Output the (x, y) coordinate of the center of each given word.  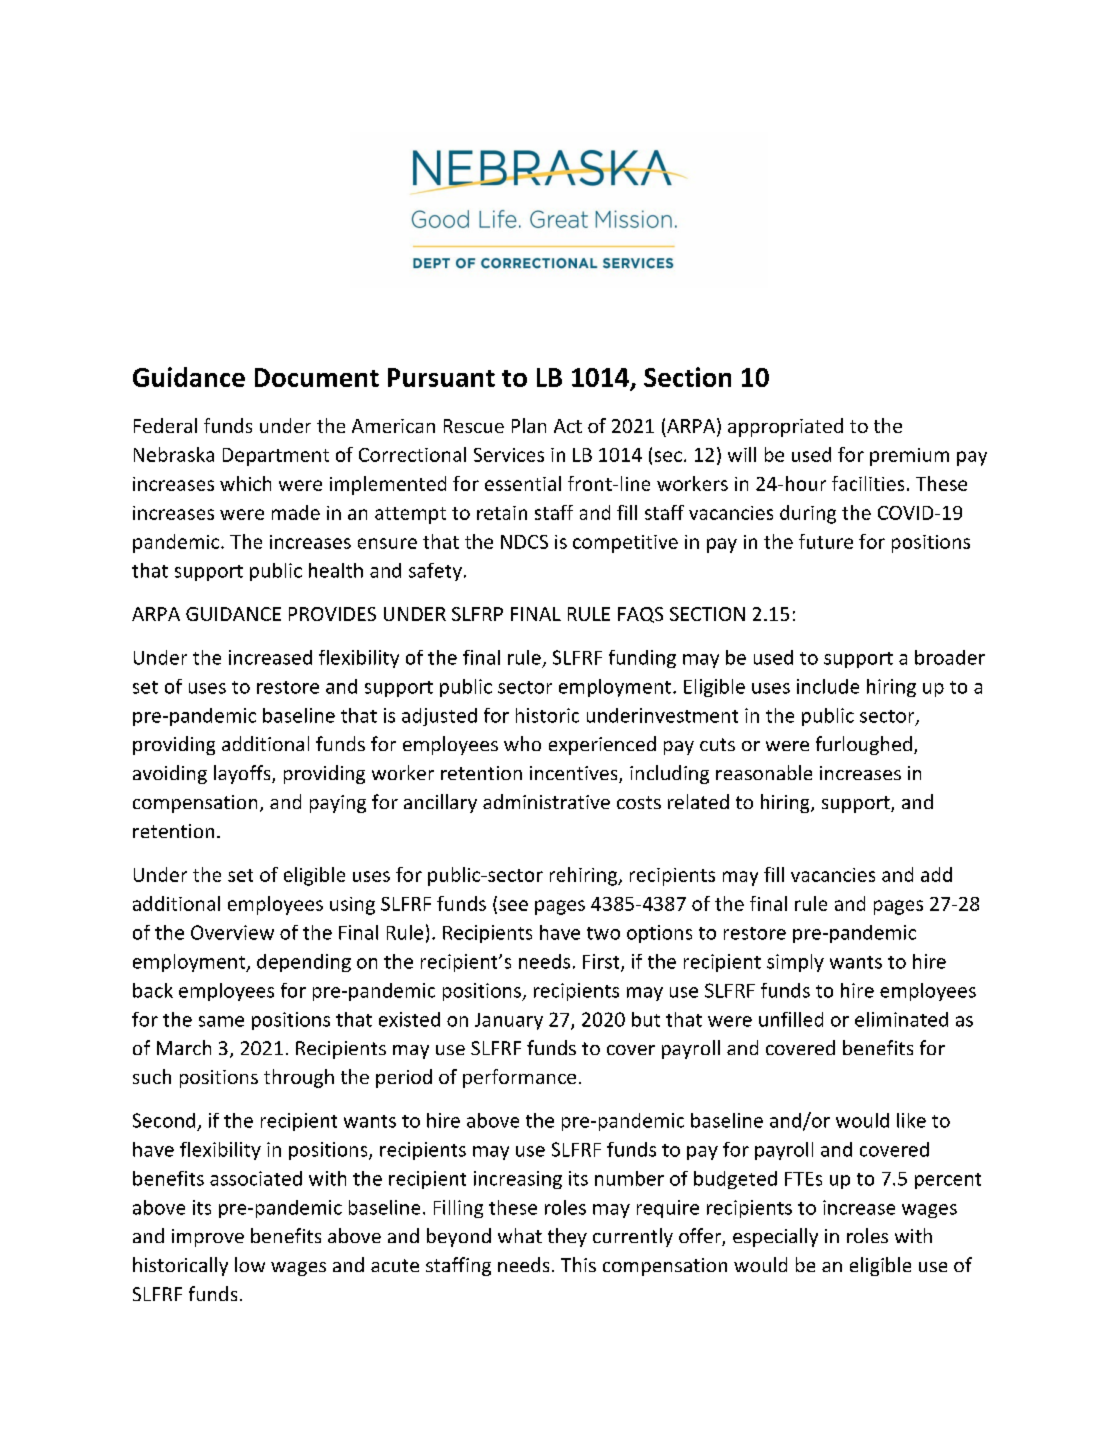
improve (208, 1238)
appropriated (785, 427)
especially (775, 1237)
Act (568, 426)
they (567, 1237)
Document (317, 377)
